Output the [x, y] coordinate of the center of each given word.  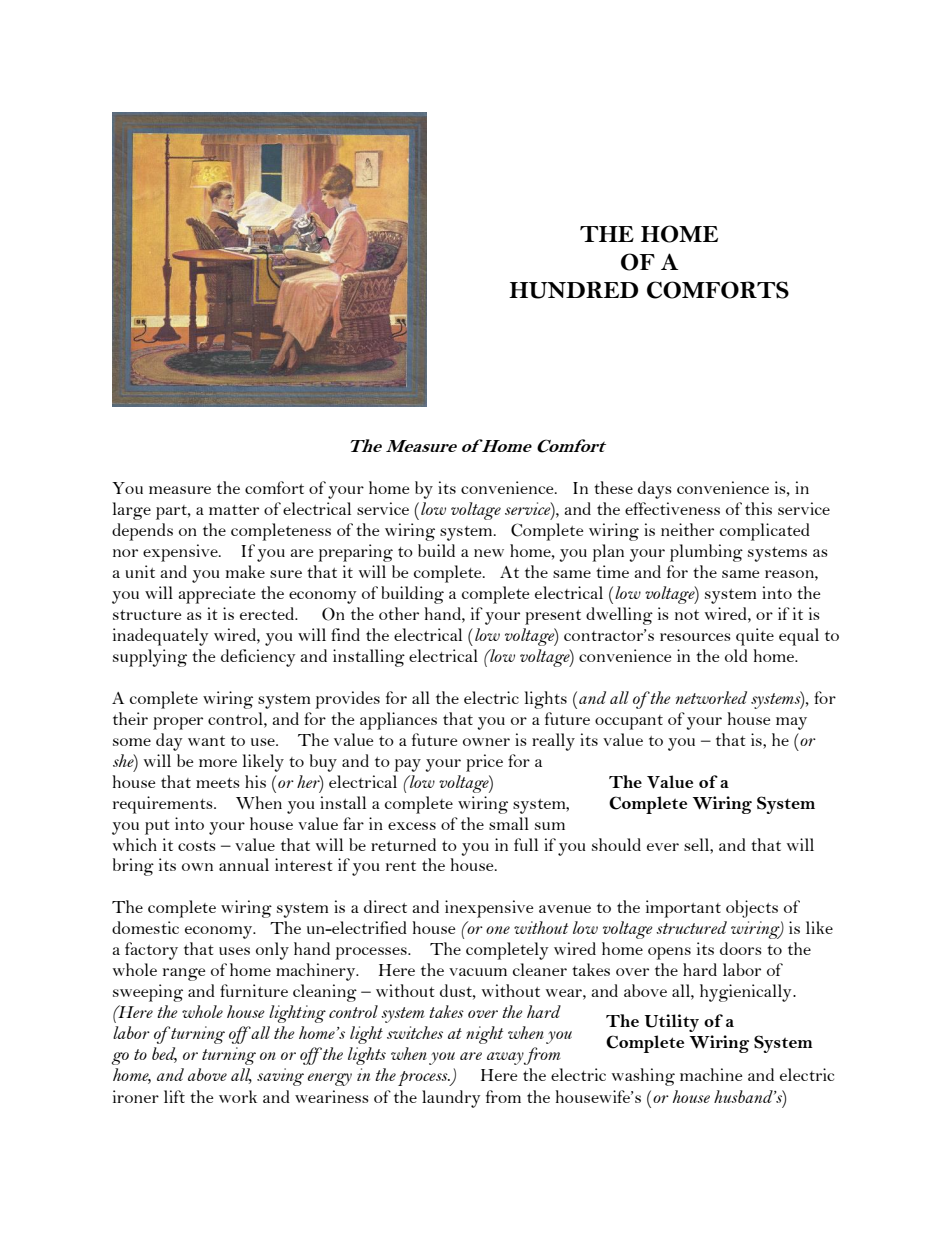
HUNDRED [573, 290]
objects [752, 909]
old [736, 655]
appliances [398, 721]
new [489, 553]
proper [178, 723]
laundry [451, 1099]
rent [401, 866]
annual [244, 864]
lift [174, 1096]
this [758, 508]
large [131, 511]
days [655, 490]
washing [643, 1077]
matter [234, 510]
